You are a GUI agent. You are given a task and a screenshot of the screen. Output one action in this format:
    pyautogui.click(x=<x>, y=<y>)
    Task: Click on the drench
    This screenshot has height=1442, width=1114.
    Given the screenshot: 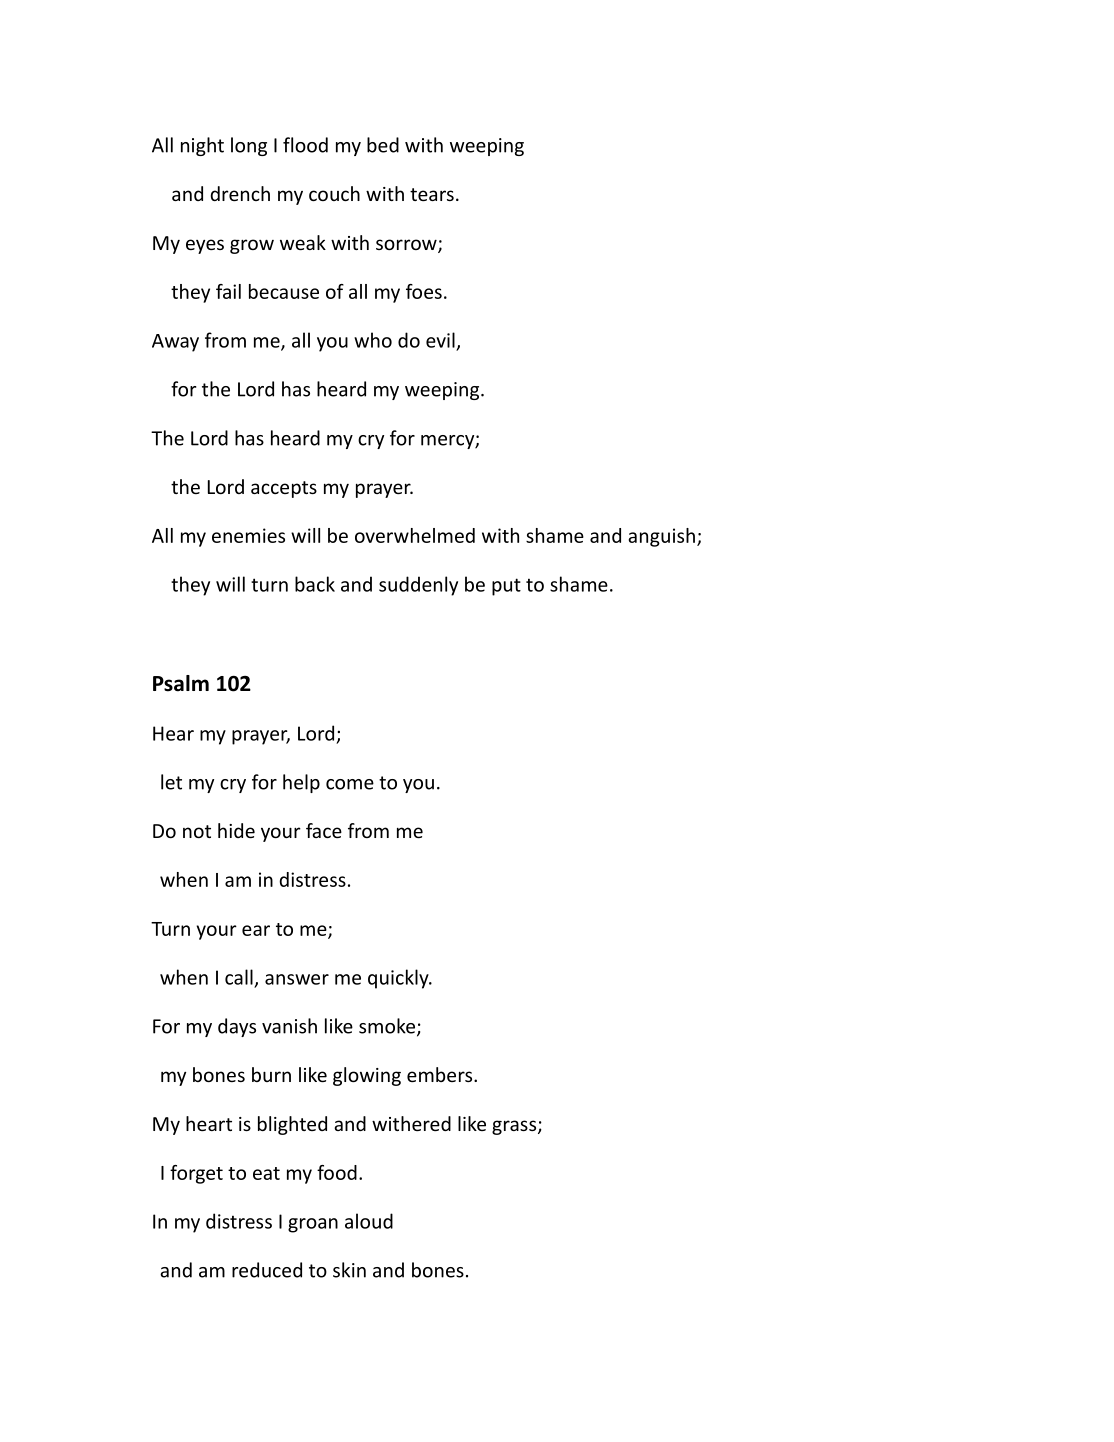 What is the action you would take?
    pyautogui.click(x=240, y=193)
